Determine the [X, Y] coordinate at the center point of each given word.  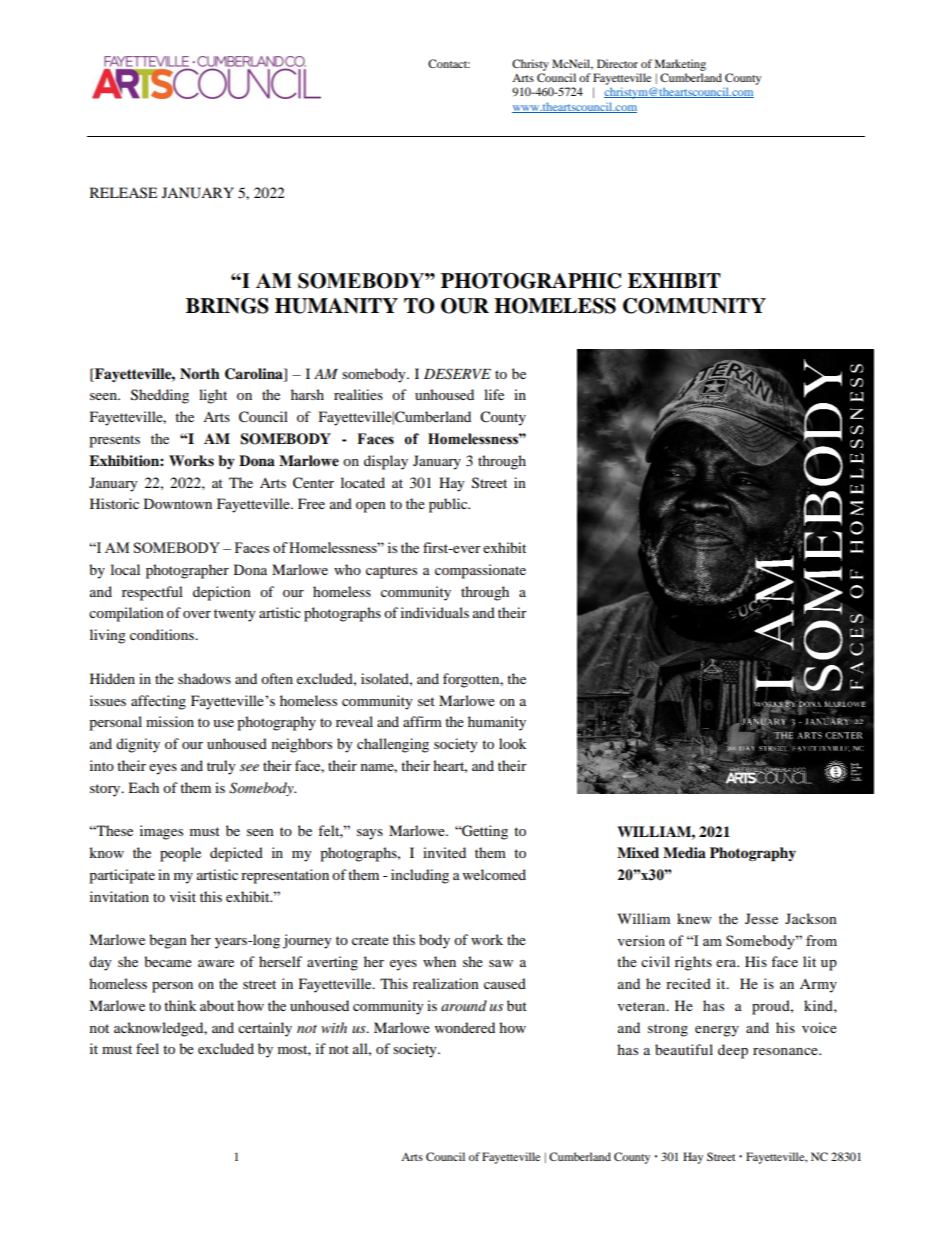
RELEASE [123, 193]
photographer [187, 571]
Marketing [680, 65]
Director [617, 63]
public [449, 505]
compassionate [480, 571]
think [180, 1005]
